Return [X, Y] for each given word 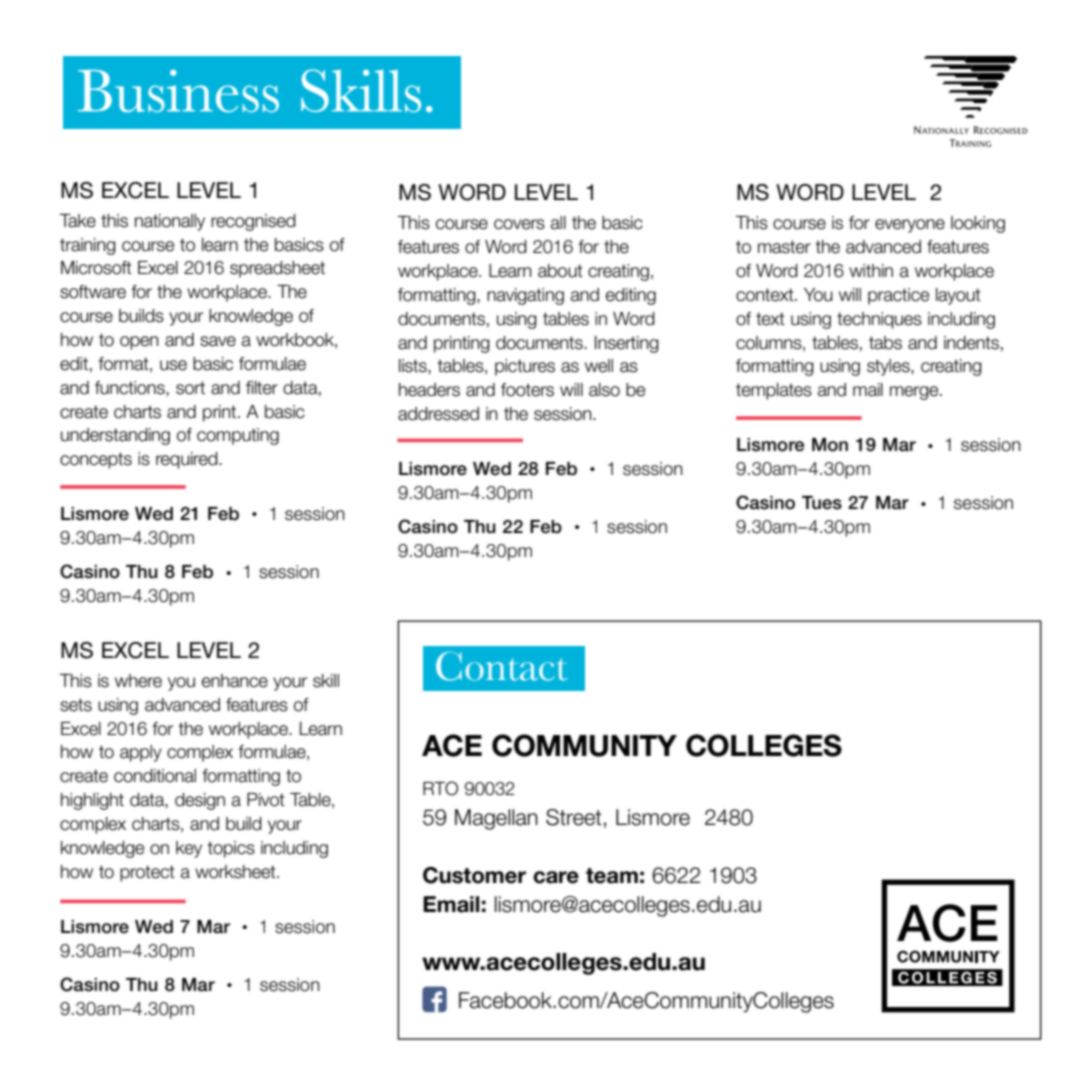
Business [178, 90]
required [188, 460]
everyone [910, 226]
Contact [501, 666]
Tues [822, 503]
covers [519, 224]
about [560, 271]
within [871, 270]
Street [574, 817]
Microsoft [96, 268]
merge [915, 393]
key [189, 849]
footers [527, 390]
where [138, 681]
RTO [440, 788]
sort [190, 388]
